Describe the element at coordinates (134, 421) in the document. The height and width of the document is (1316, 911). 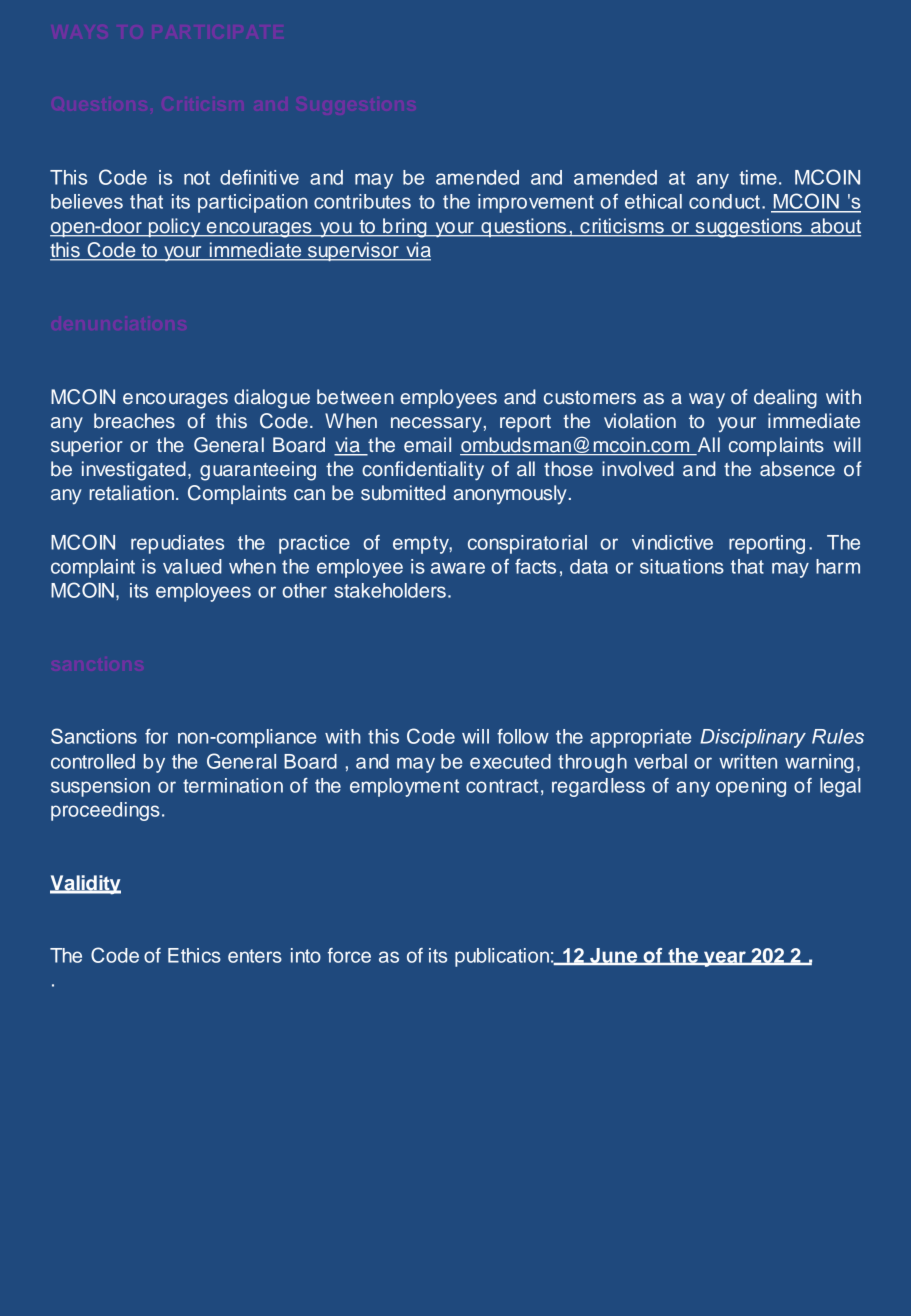
I see `breaches` at that location.
